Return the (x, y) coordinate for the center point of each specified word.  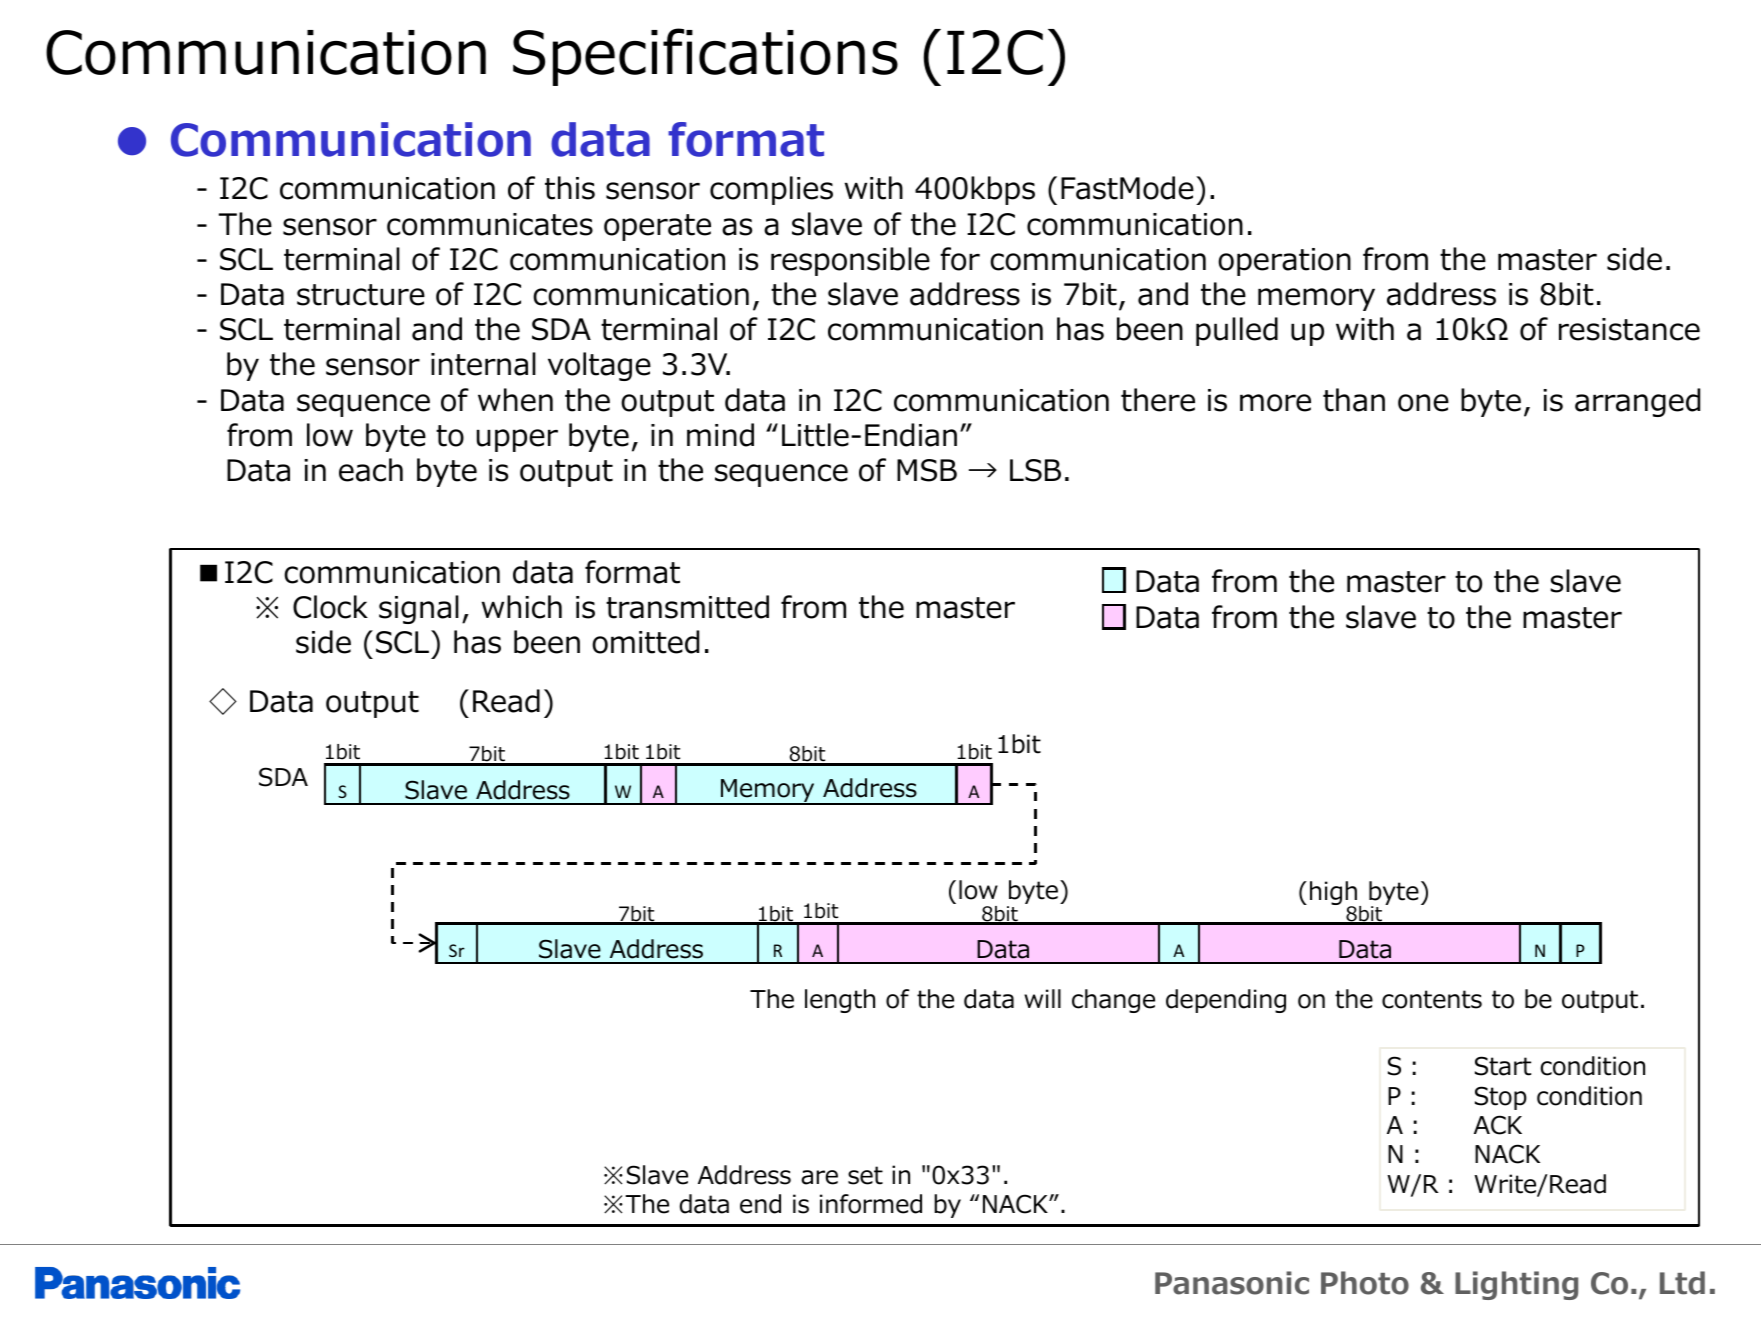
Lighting (1516, 1285)
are (819, 1177)
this (570, 188)
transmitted (687, 607)
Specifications (705, 57)
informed (871, 1204)
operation (1284, 262)
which (522, 607)
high (1335, 894)
